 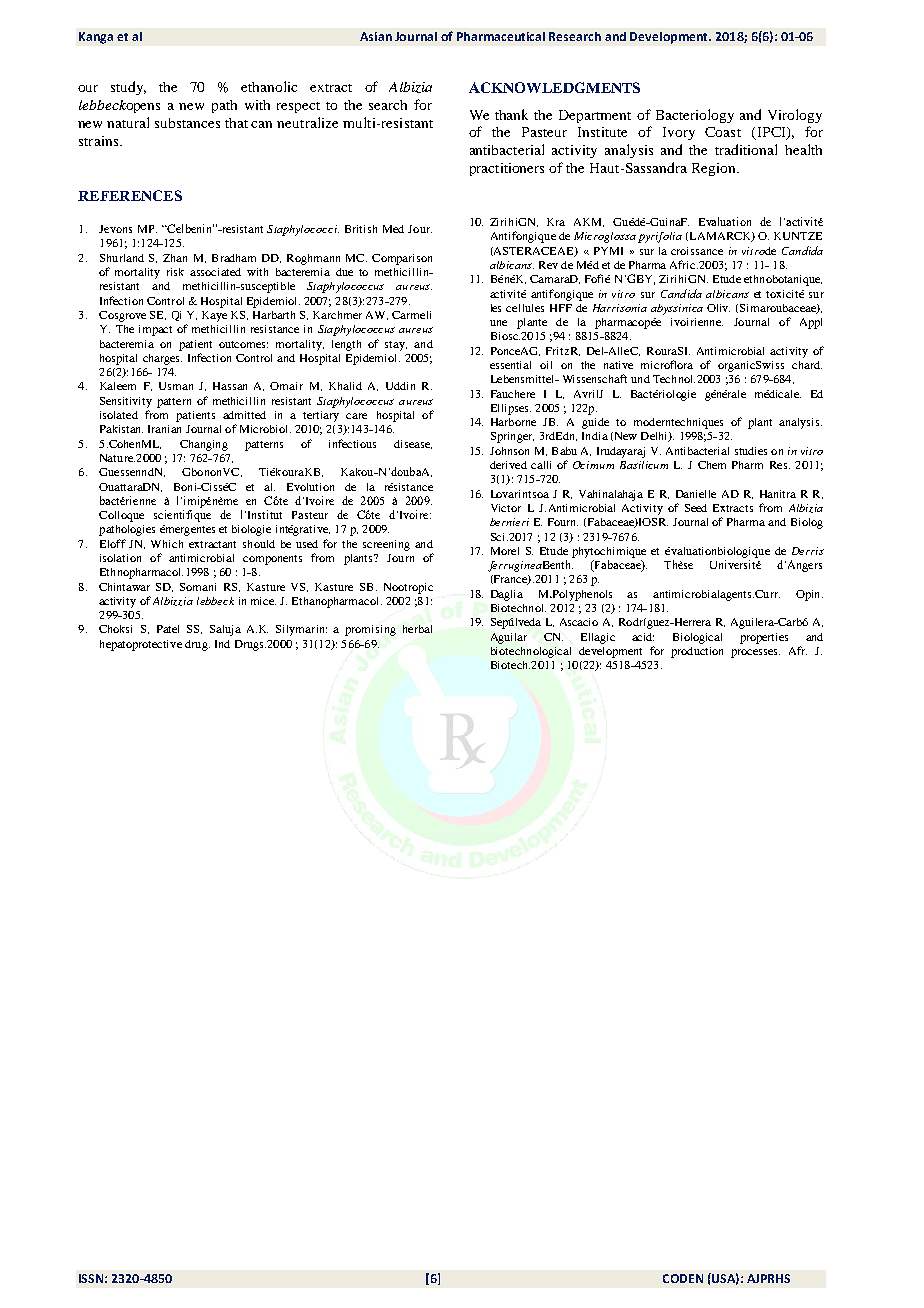 I want to click on Changing, so click(x=204, y=445).
